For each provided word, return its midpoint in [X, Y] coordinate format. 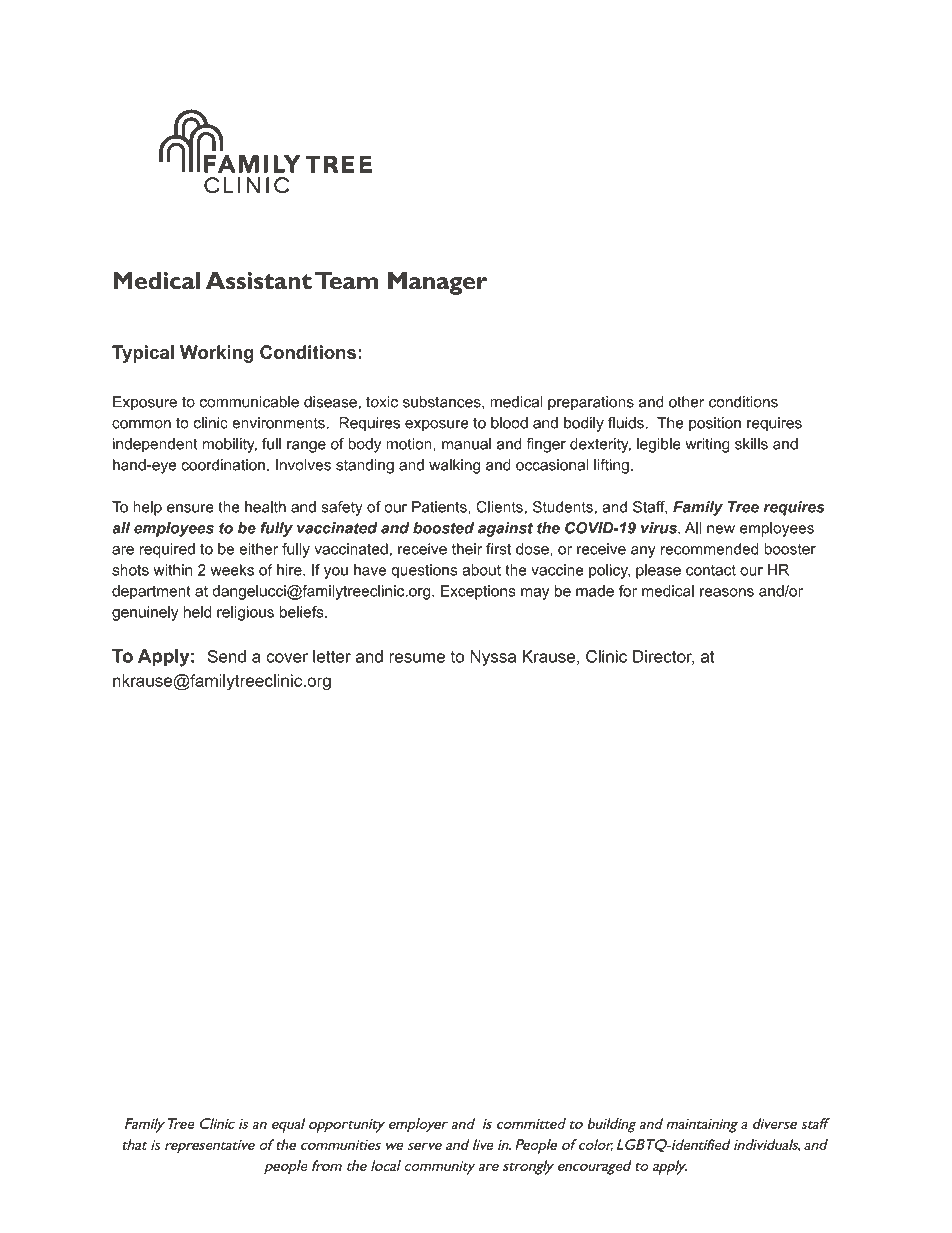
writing [707, 445]
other [686, 402]
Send [227, 656]
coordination [223, 465]
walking [454, 466]
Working [217, 354]
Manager [437, 283]
